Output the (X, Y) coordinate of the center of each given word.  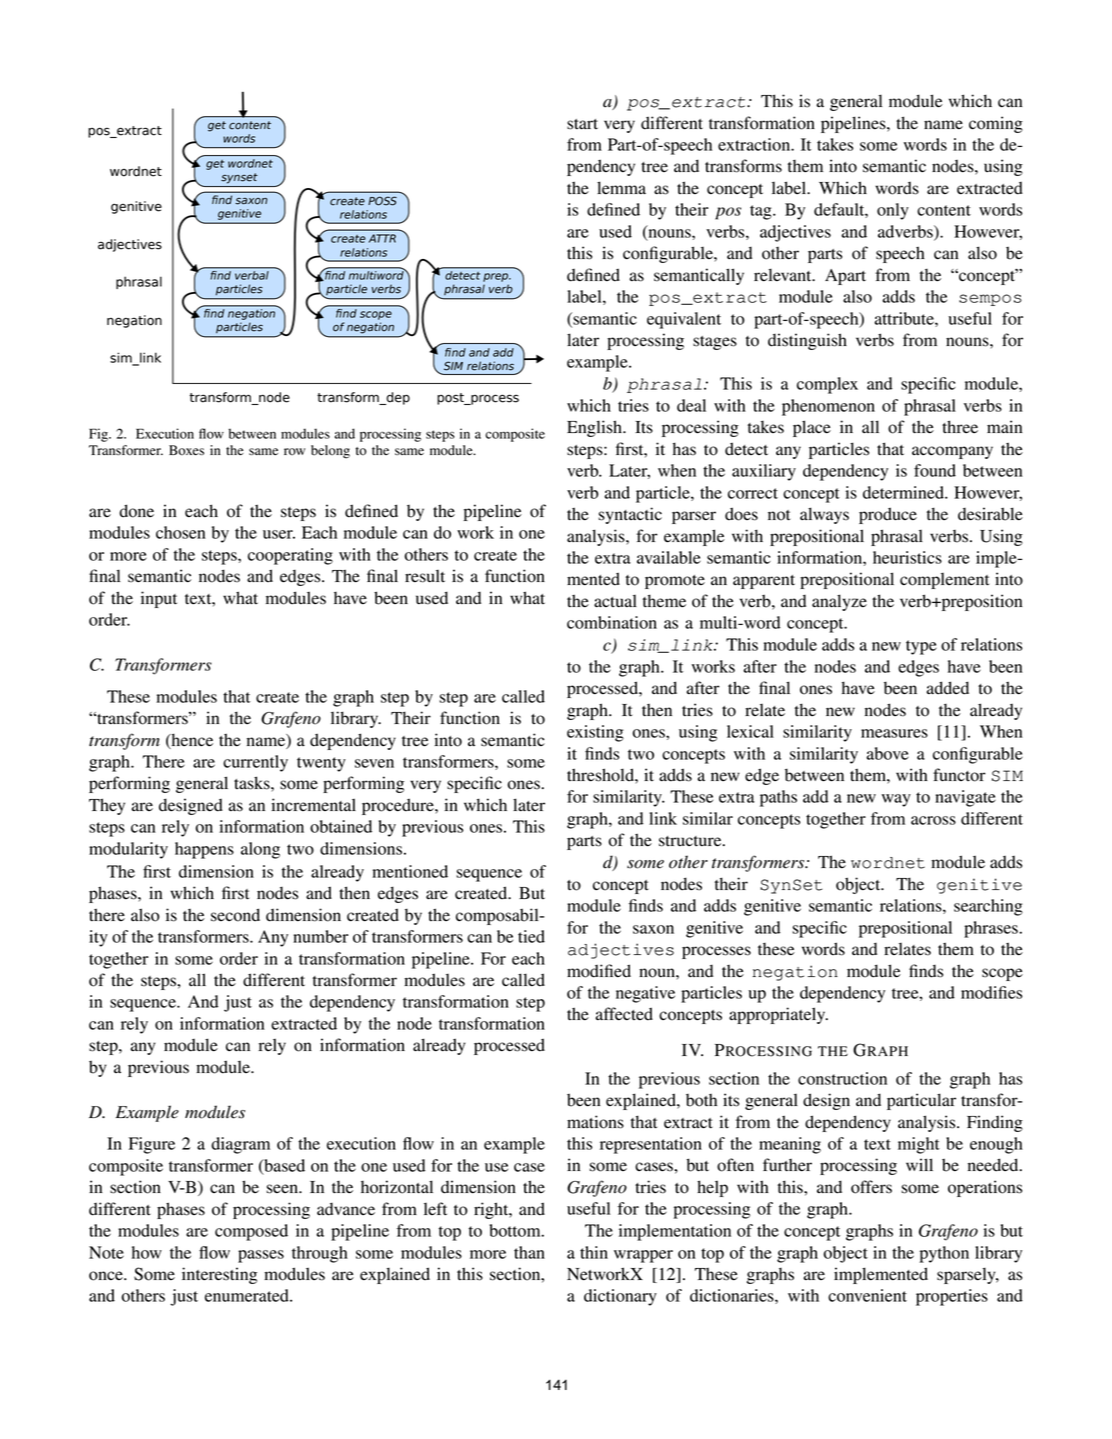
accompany (952, 452)
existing (595, 733)
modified (599, 971)
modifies (991, 992)
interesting (219, 1275)
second (235, 915)
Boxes (186, 450)
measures (894, 733)
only (893, 211)
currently (255, 763)
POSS (382, 201)
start (582, 124)
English (595, 428)
